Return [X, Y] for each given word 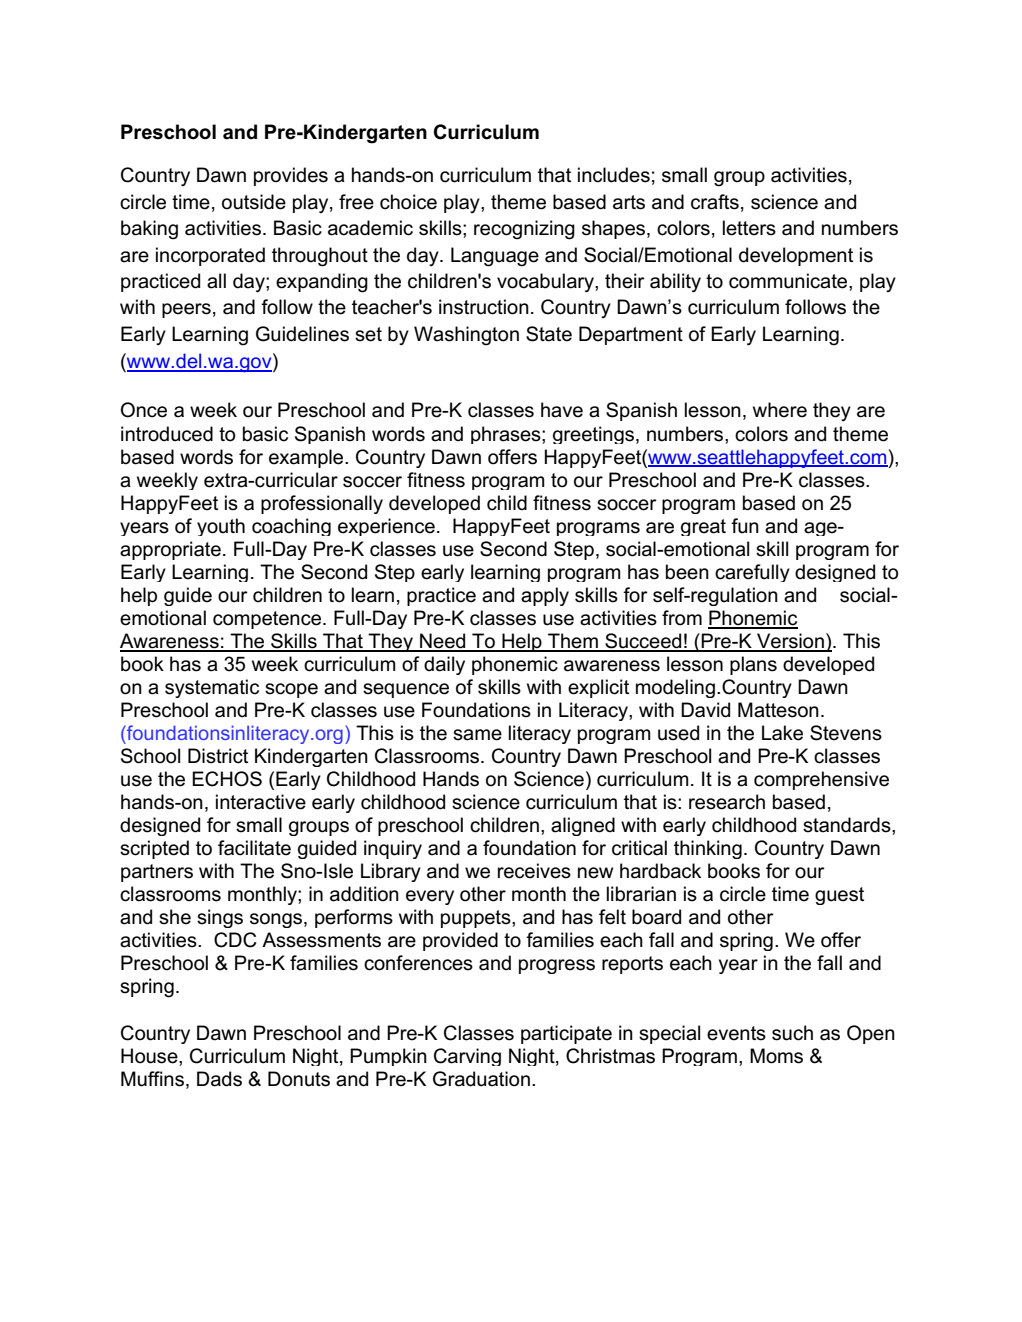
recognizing [524, 230]
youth [221, 527]
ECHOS [227, 779]
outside [254, 202]
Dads [219, 1079]
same [477, 735]
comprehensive [821, 780]
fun [745, 526]
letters [749, 228]
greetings [595, 435]
